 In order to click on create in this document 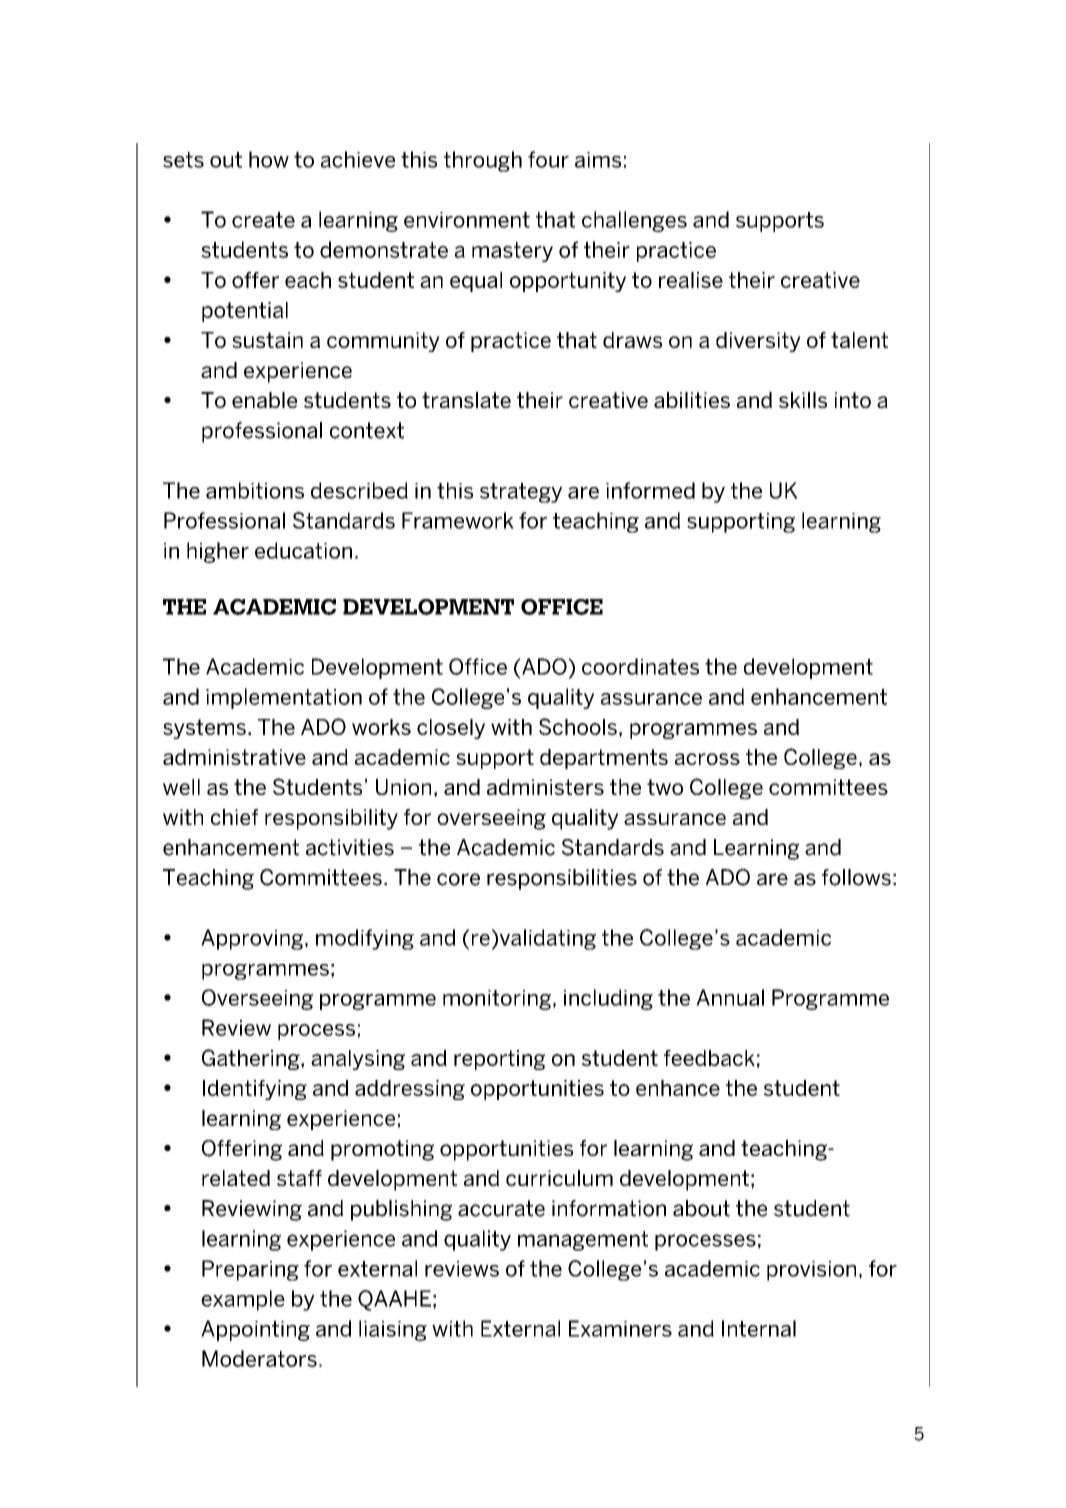, I will do `click(263, 220)`.
